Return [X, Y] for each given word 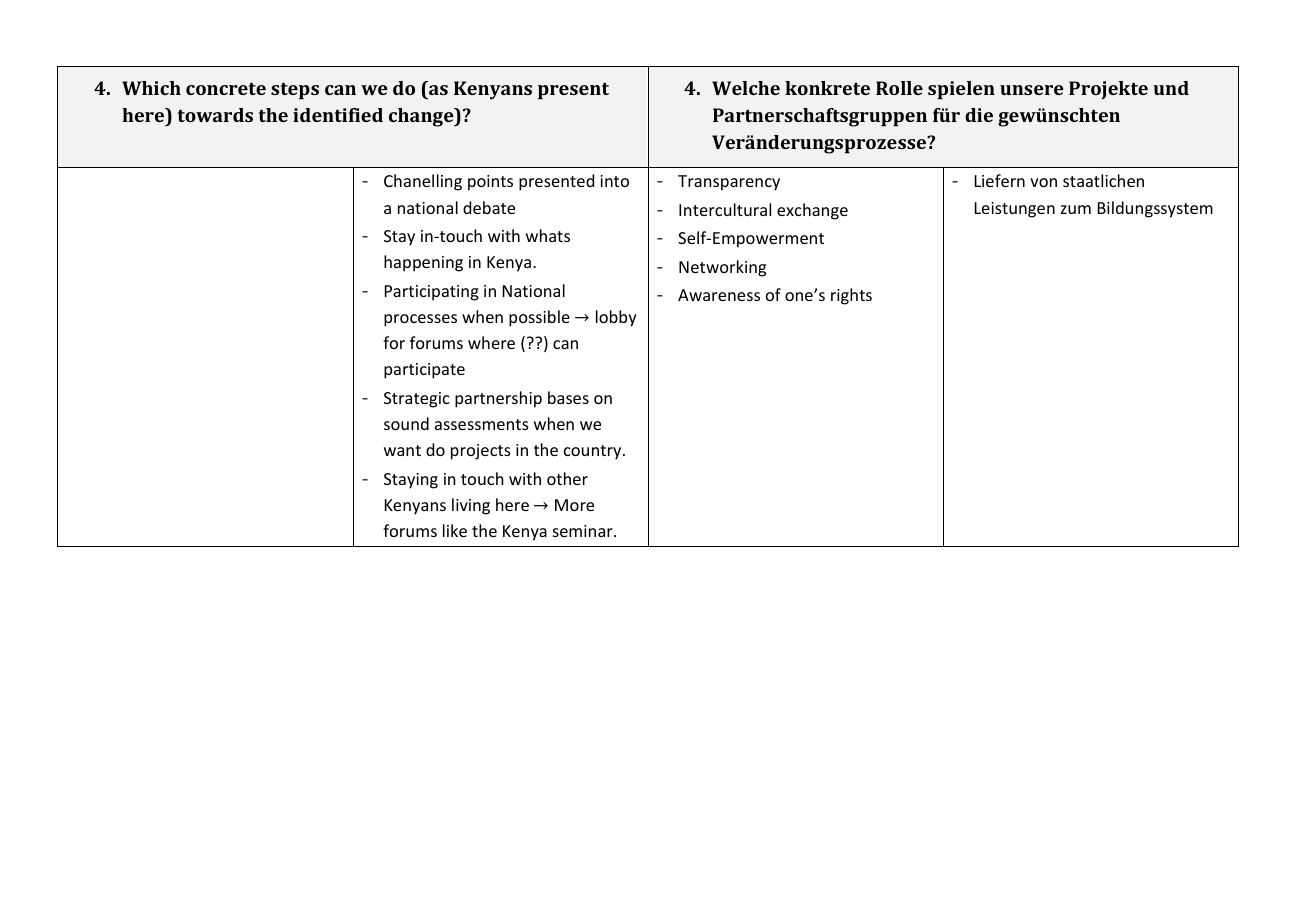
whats [548, 235]
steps [295, 91]
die [979, 115]
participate [424, 371]
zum [1076, 209]
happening [423, 263]
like [455, 530]
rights [851, 296]
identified [338, 115]
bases [568, 397]
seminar [584, 531]
